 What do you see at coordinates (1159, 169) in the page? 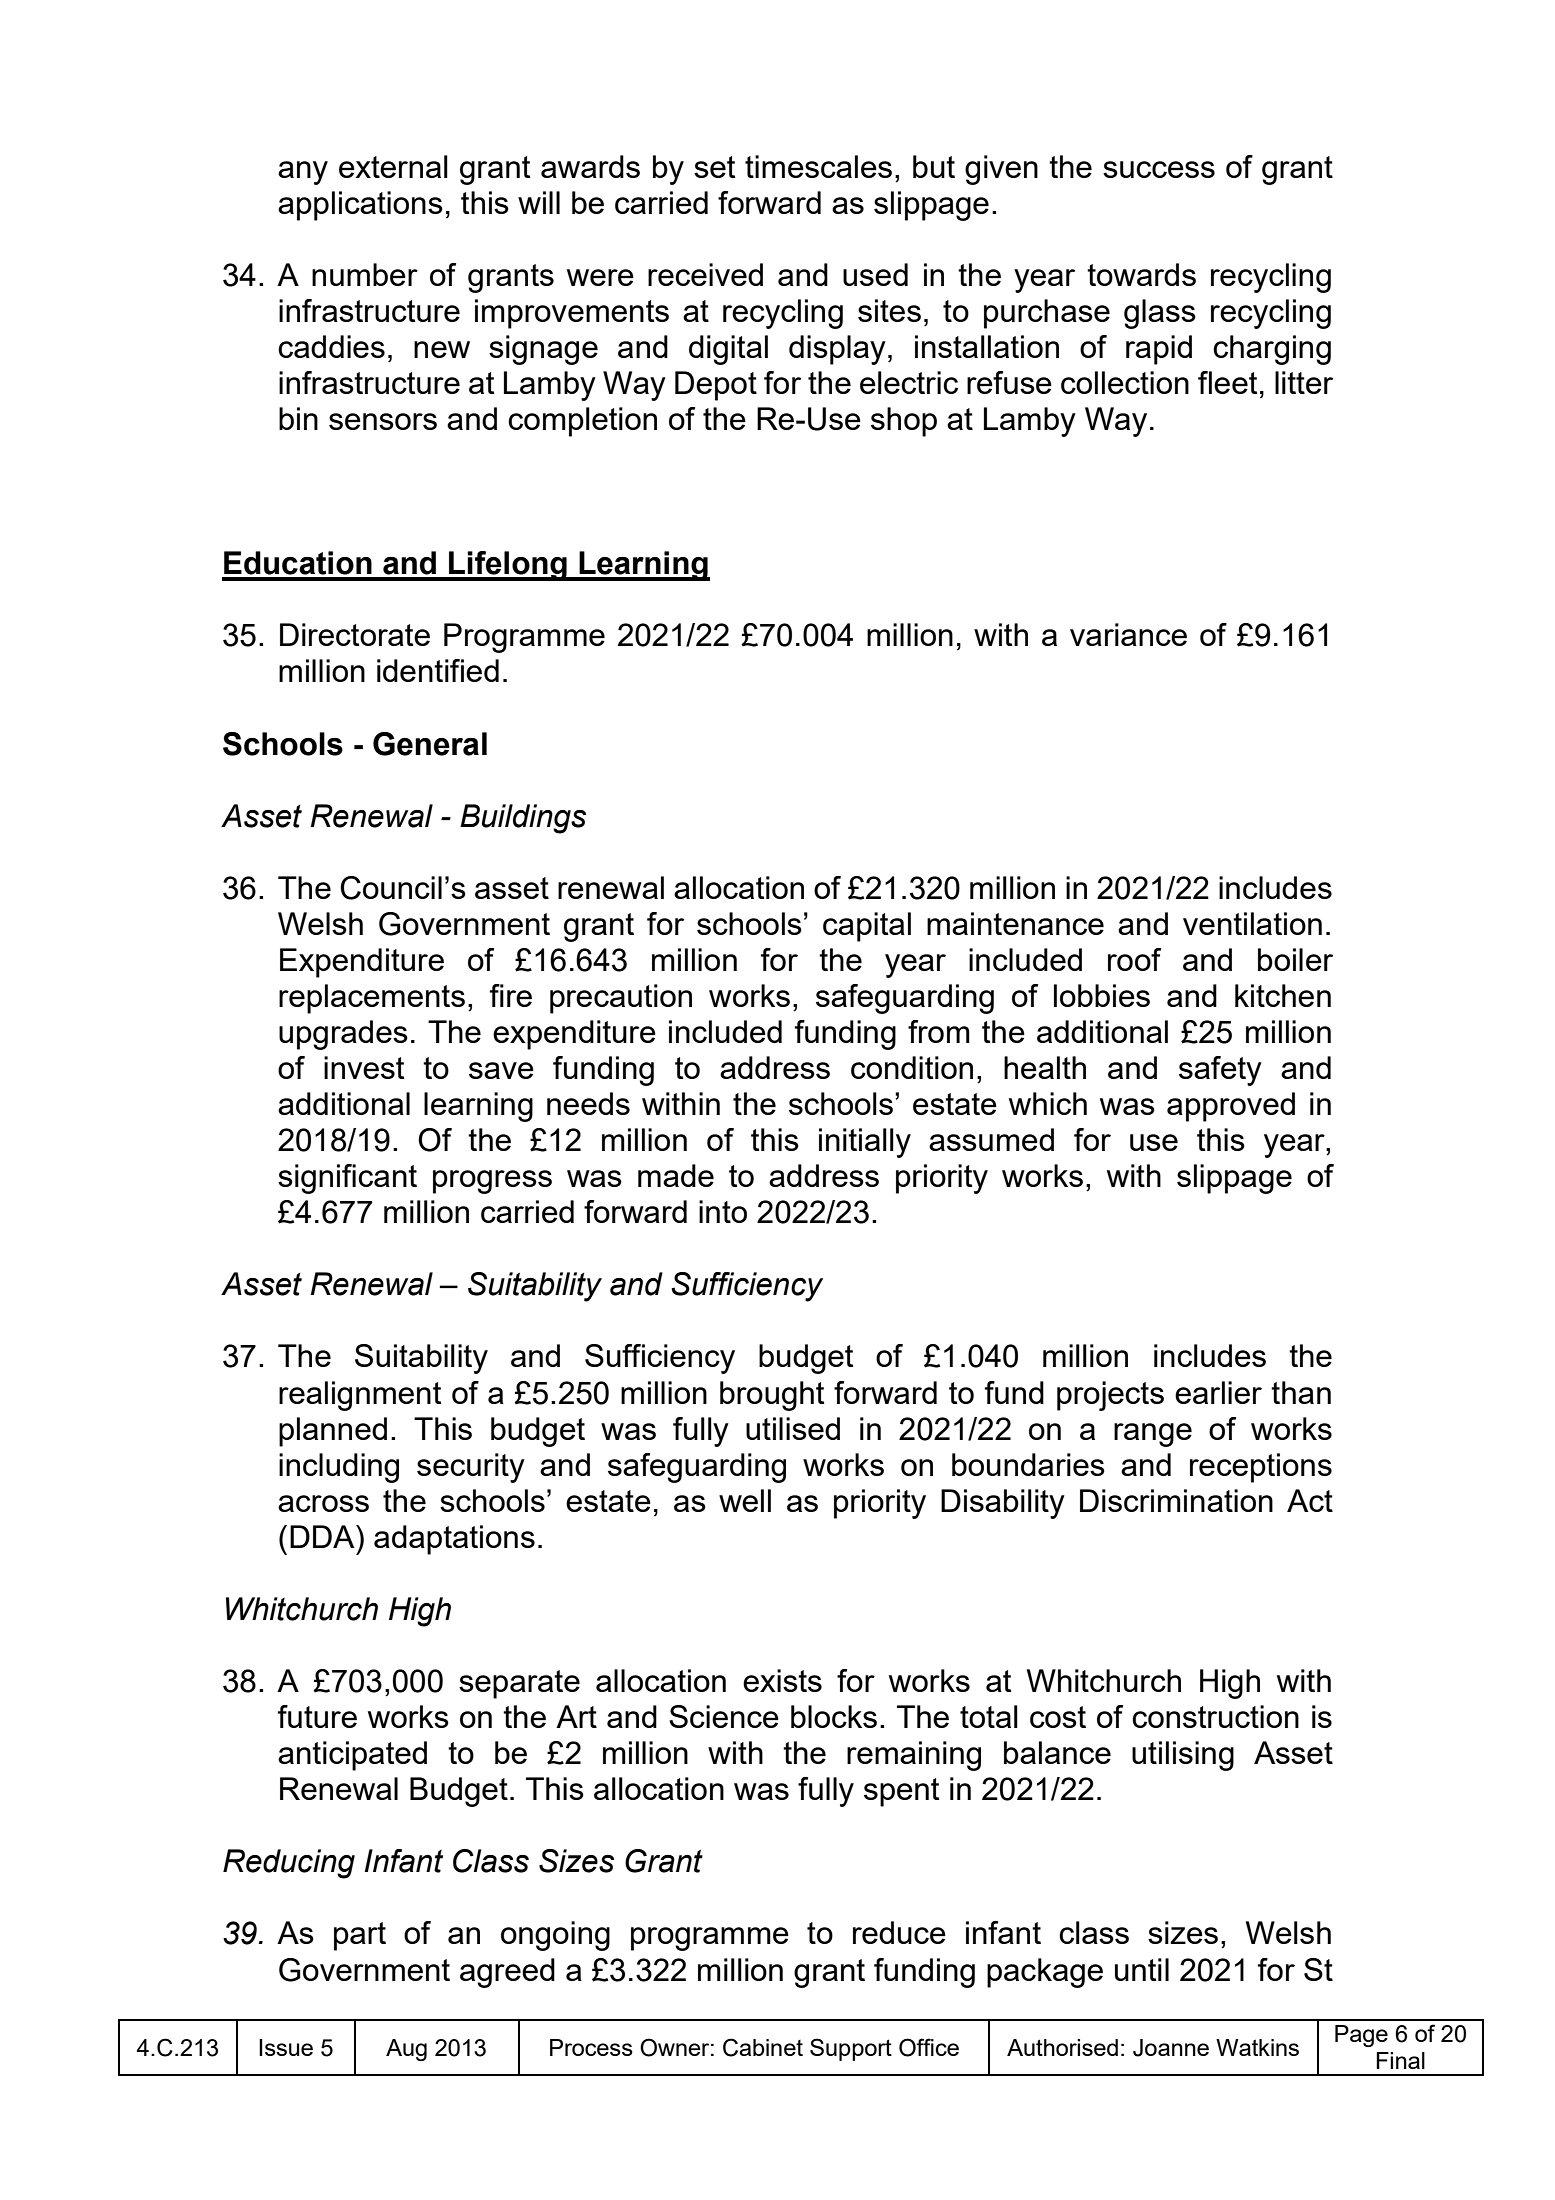
I see `success` at bounding box center [1159, 169].
